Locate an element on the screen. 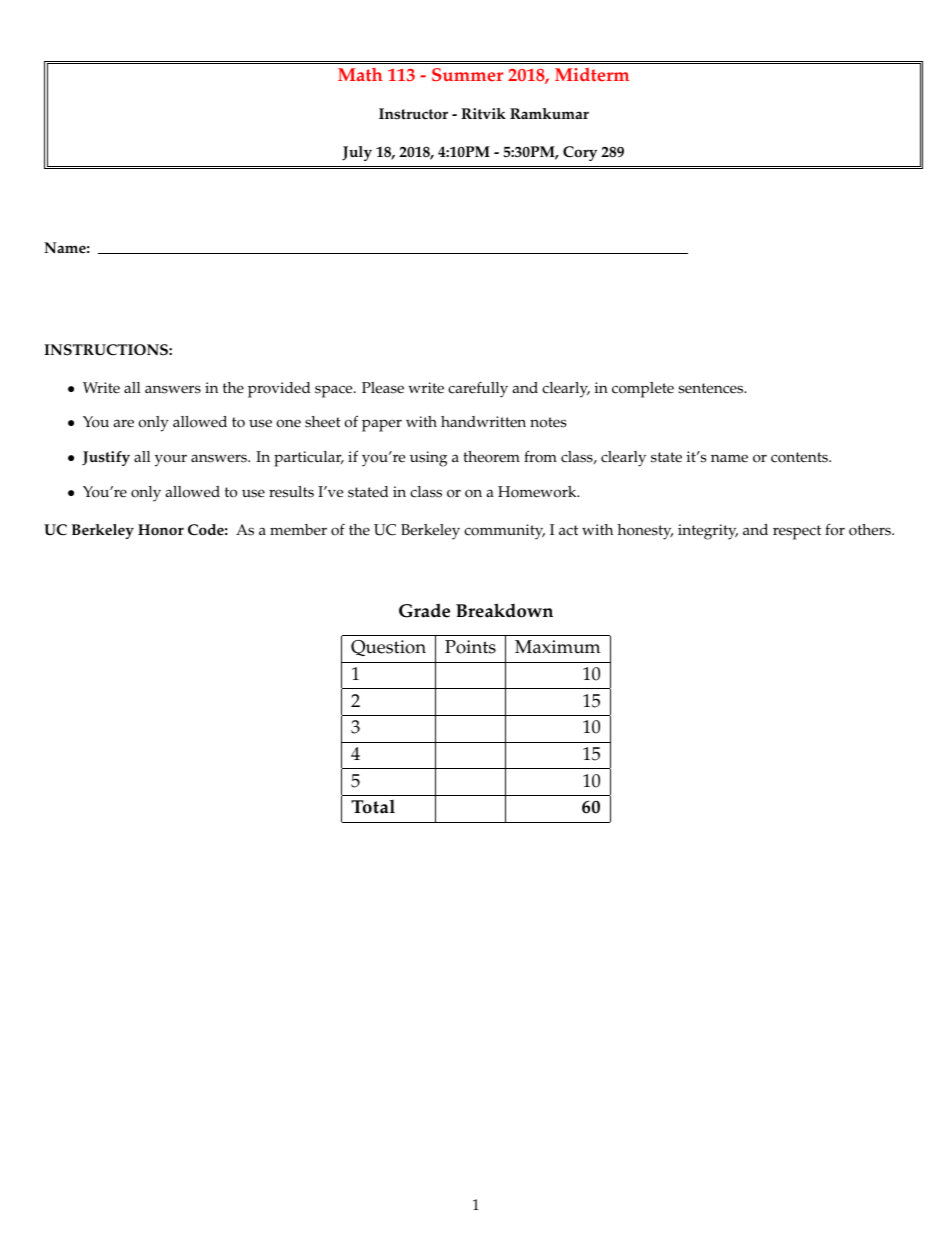  respect is located at coordinates (797, 532).
